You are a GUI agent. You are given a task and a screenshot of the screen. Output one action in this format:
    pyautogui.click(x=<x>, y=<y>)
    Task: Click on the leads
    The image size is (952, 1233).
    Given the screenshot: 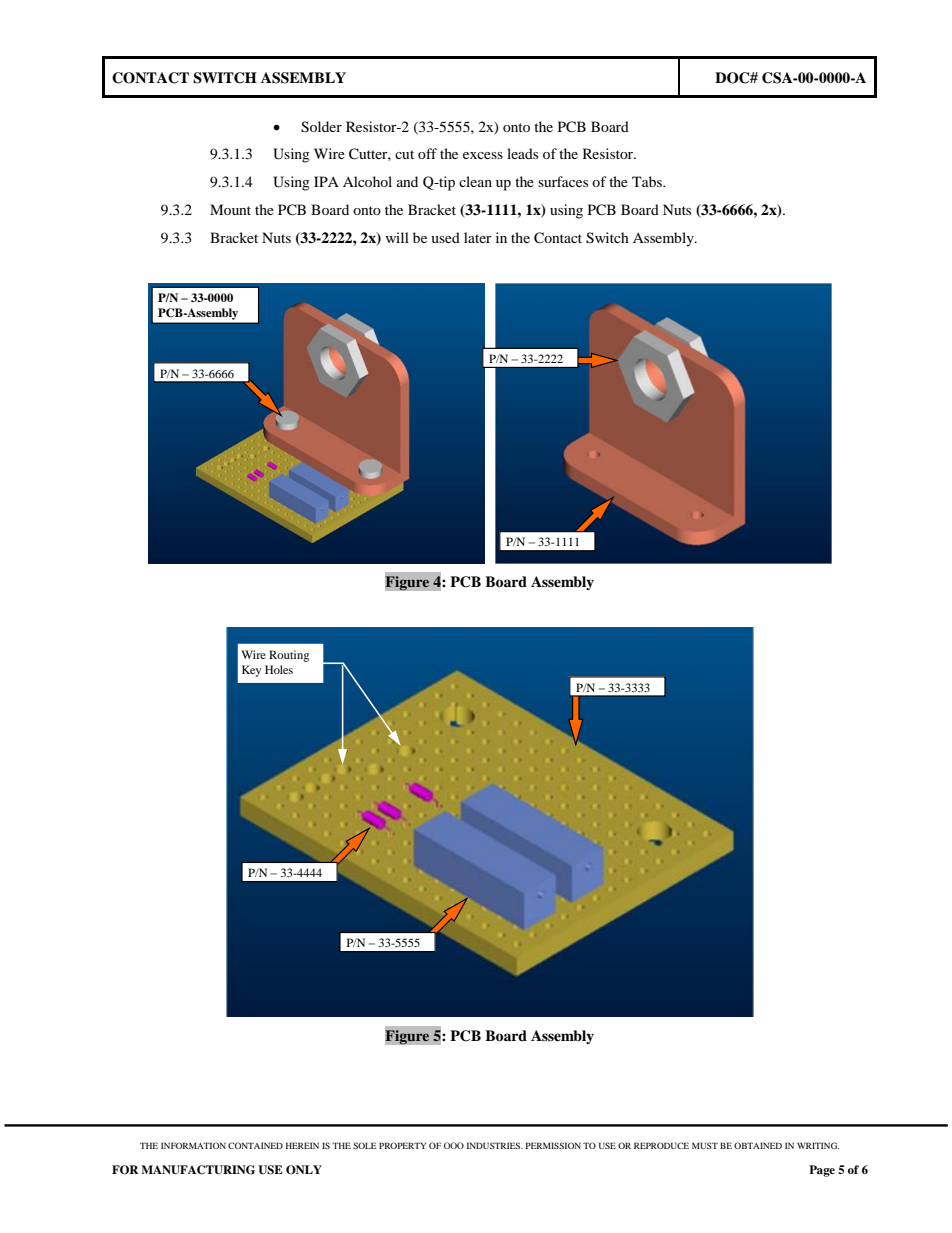 What is the action you would take?
    pyautogui.click(x=522, y=153)
